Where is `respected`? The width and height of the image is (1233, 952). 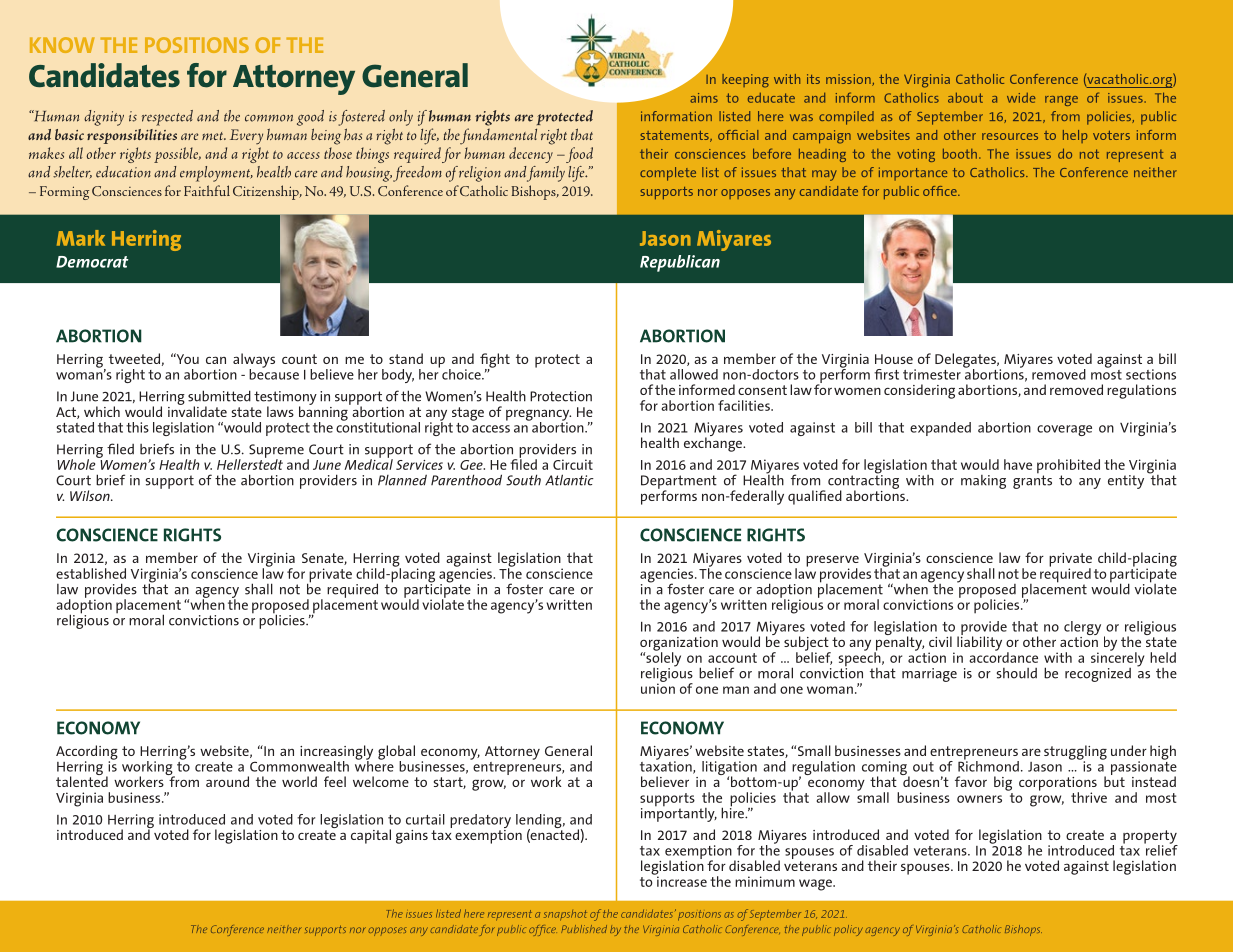
respected is located at coordinates (167, 118).
